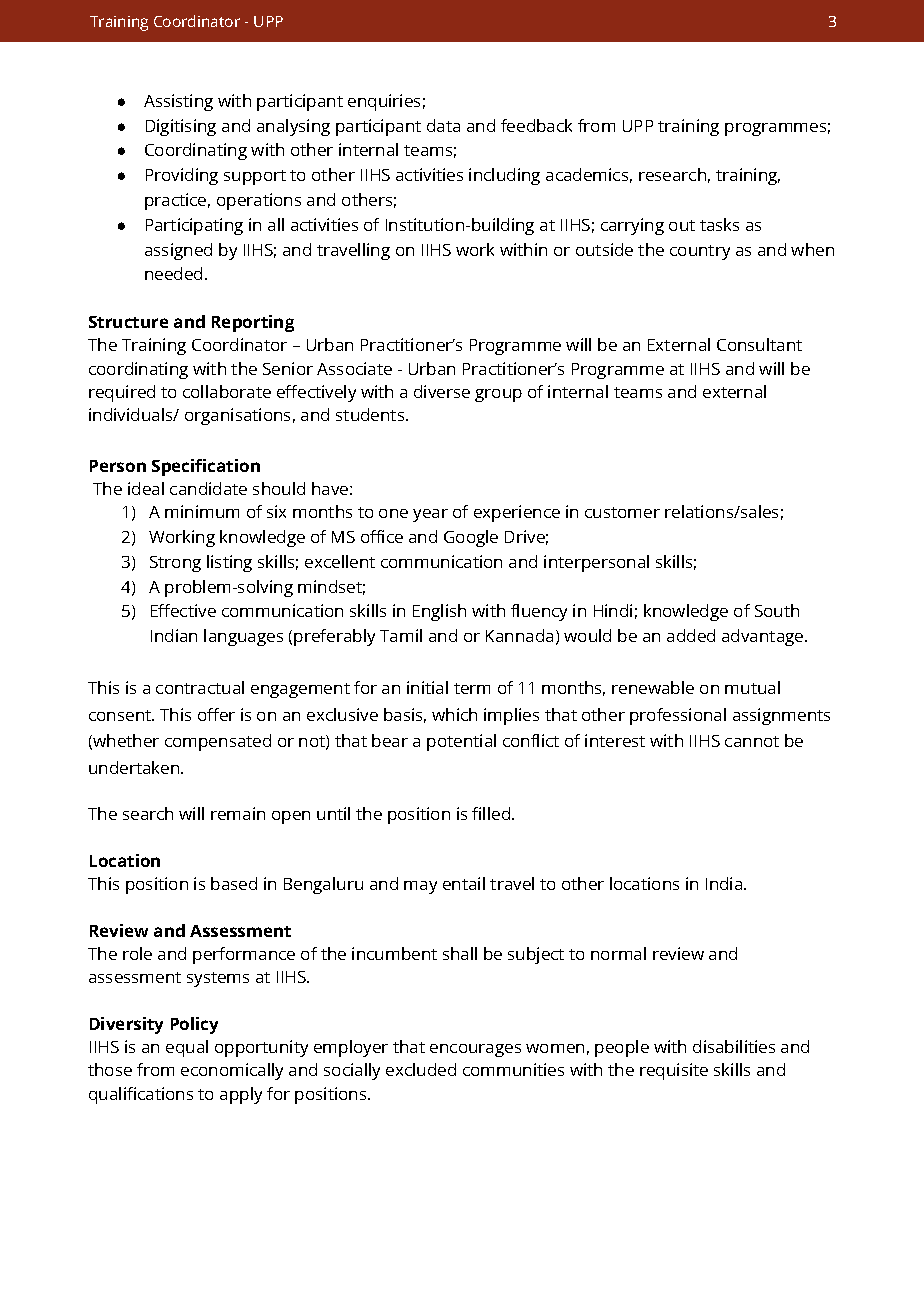 The height and width of the screenshot is (1308, 924). I want to click on data, so click(443, 125).
